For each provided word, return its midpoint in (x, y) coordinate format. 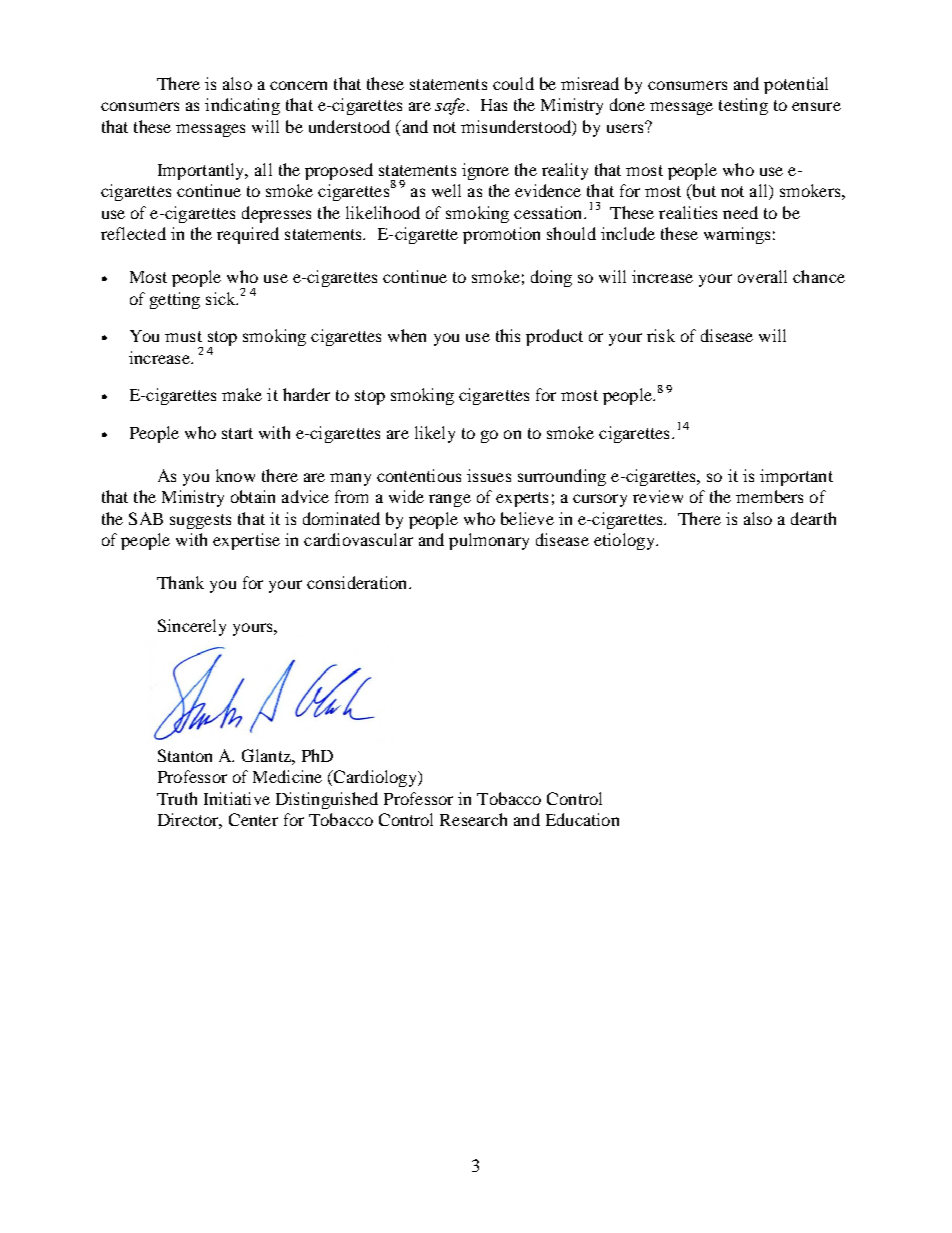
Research (473, 819)
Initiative (237, 798)
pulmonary (489, 541)
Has (494, 105)
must (183, 336)
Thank (180, 582)
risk (661, 335)
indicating (242, 106)
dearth (813, 518)
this (508, 335)
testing (743, 106)
